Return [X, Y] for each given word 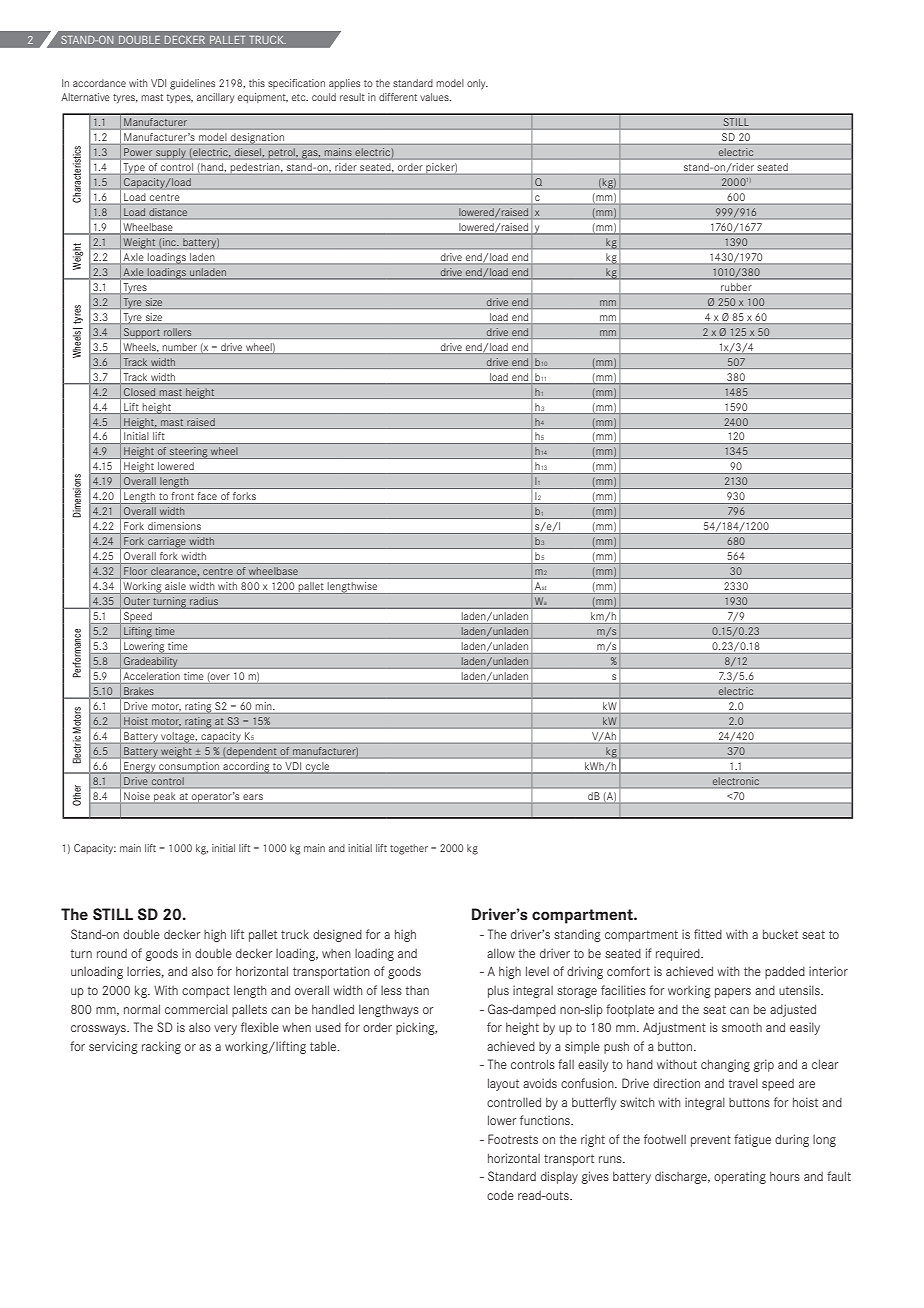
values [435, 97]
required [679, 954]
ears [253, 797]
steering [189, 453]
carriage [167, 543]
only [477, 84]
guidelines [192, 84]
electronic [735, 781]
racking [161, 1047]
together [409, 849]
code [500, 1195]
